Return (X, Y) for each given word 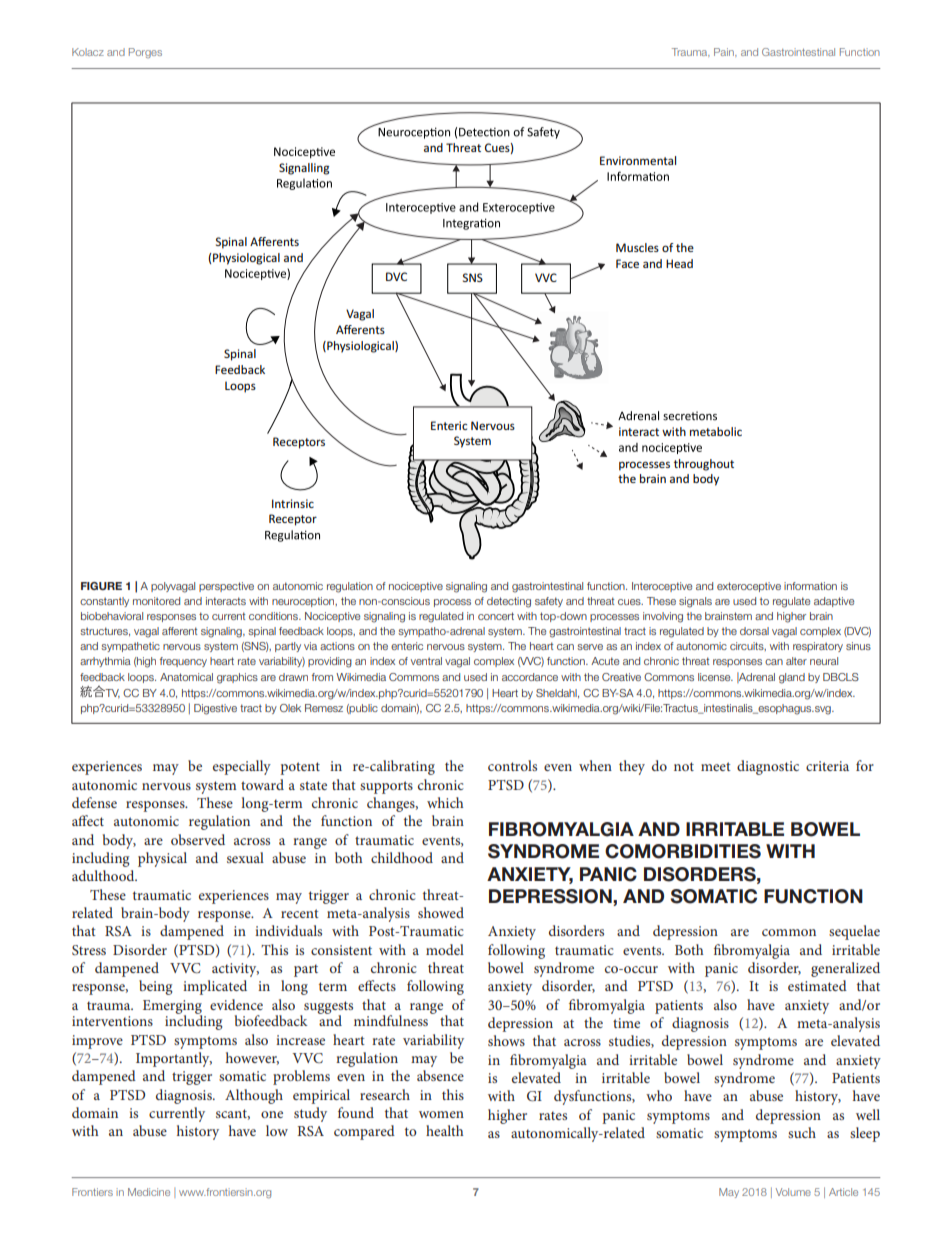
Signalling (304, 169)
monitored (156, 601)
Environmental (638, 160)
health (445, 1130)
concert (496, 616)
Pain (725, 52)
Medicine (149, 1192)
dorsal (754, 631)
